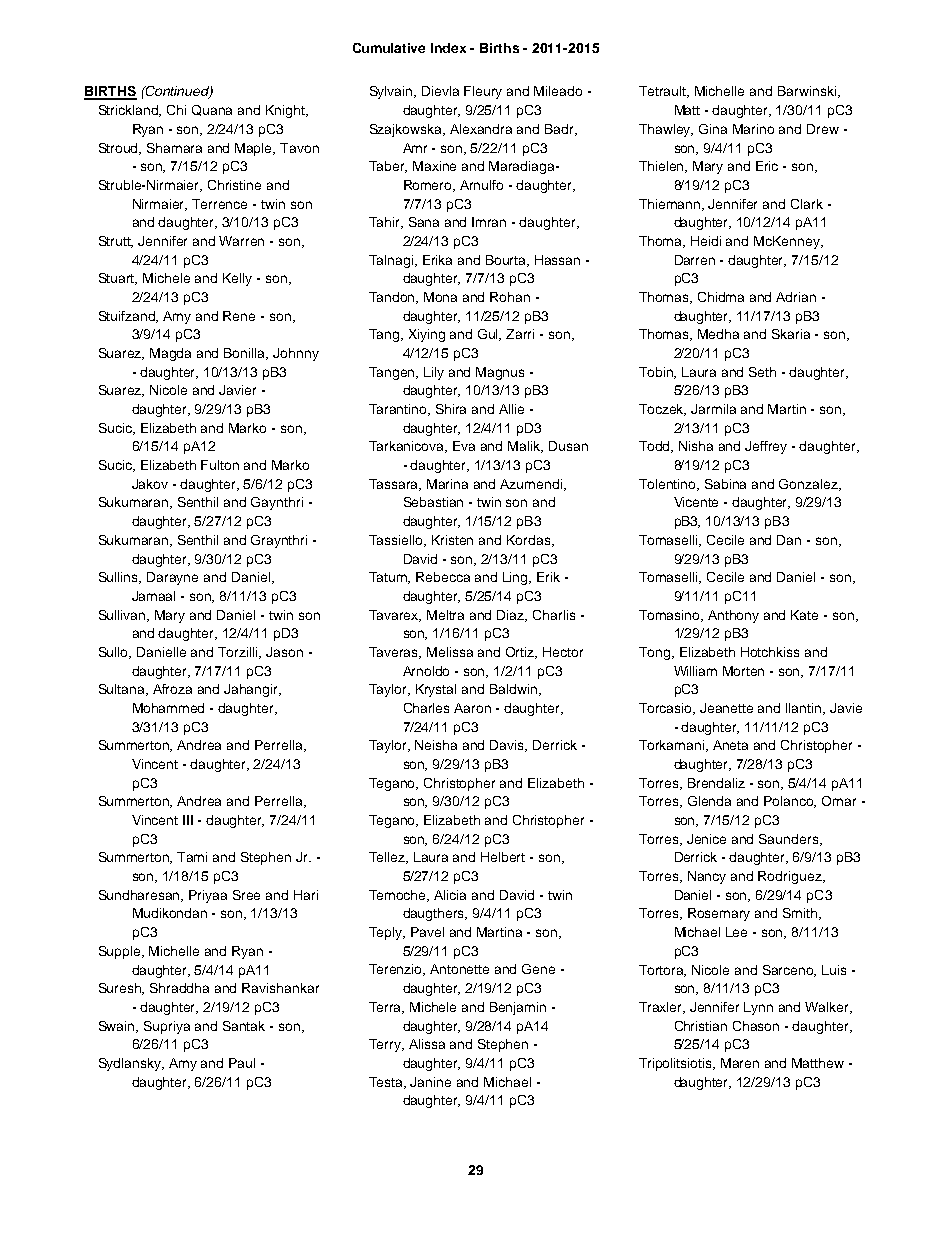  What do you see at coordinates (130, 111) in the screenshot?
I see `Strickland` at bounding box center [130, 111].
